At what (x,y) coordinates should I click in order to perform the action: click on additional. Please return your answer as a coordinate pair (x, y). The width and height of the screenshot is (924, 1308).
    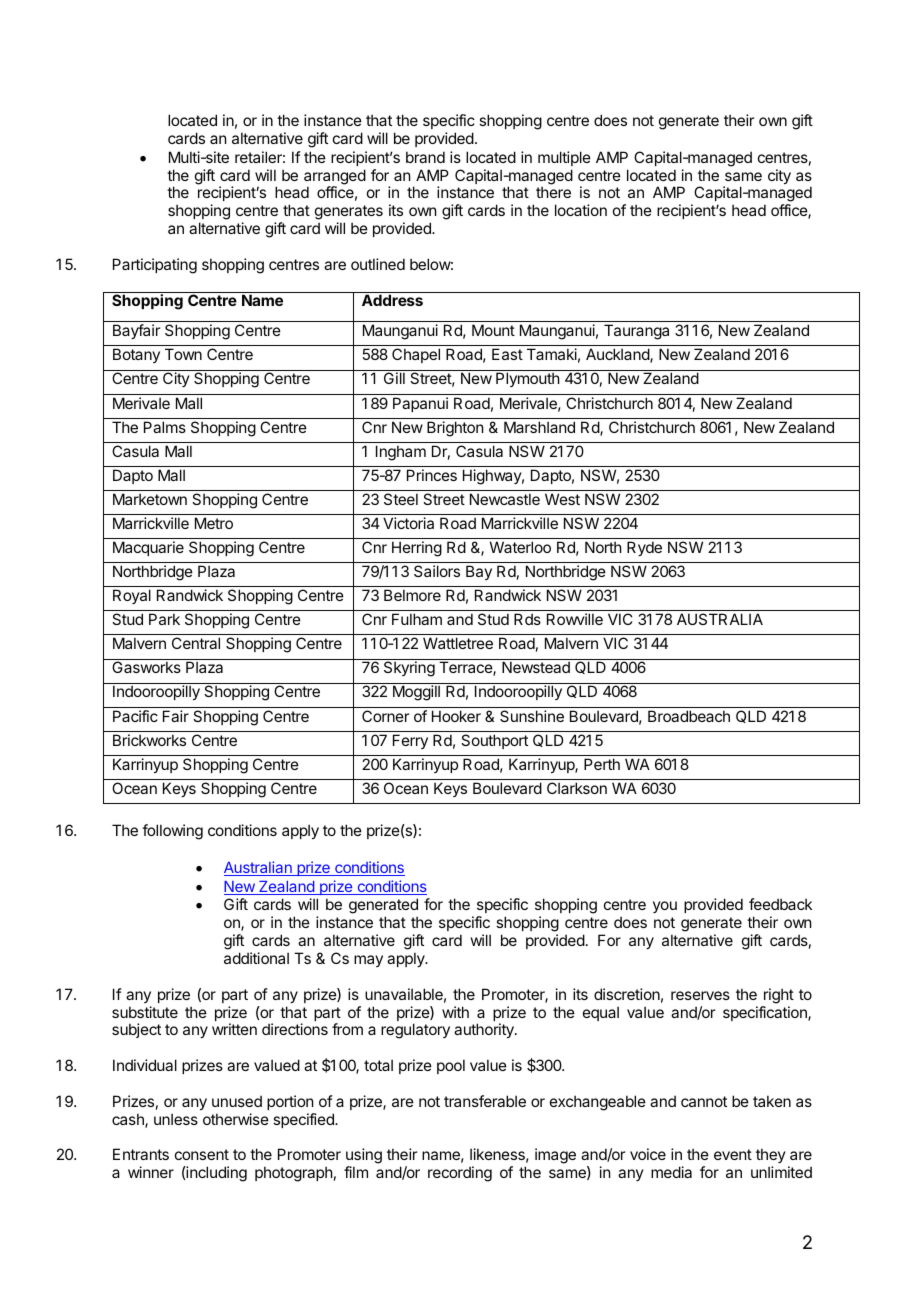
    Looking at the image, I should click on (256, 958).
